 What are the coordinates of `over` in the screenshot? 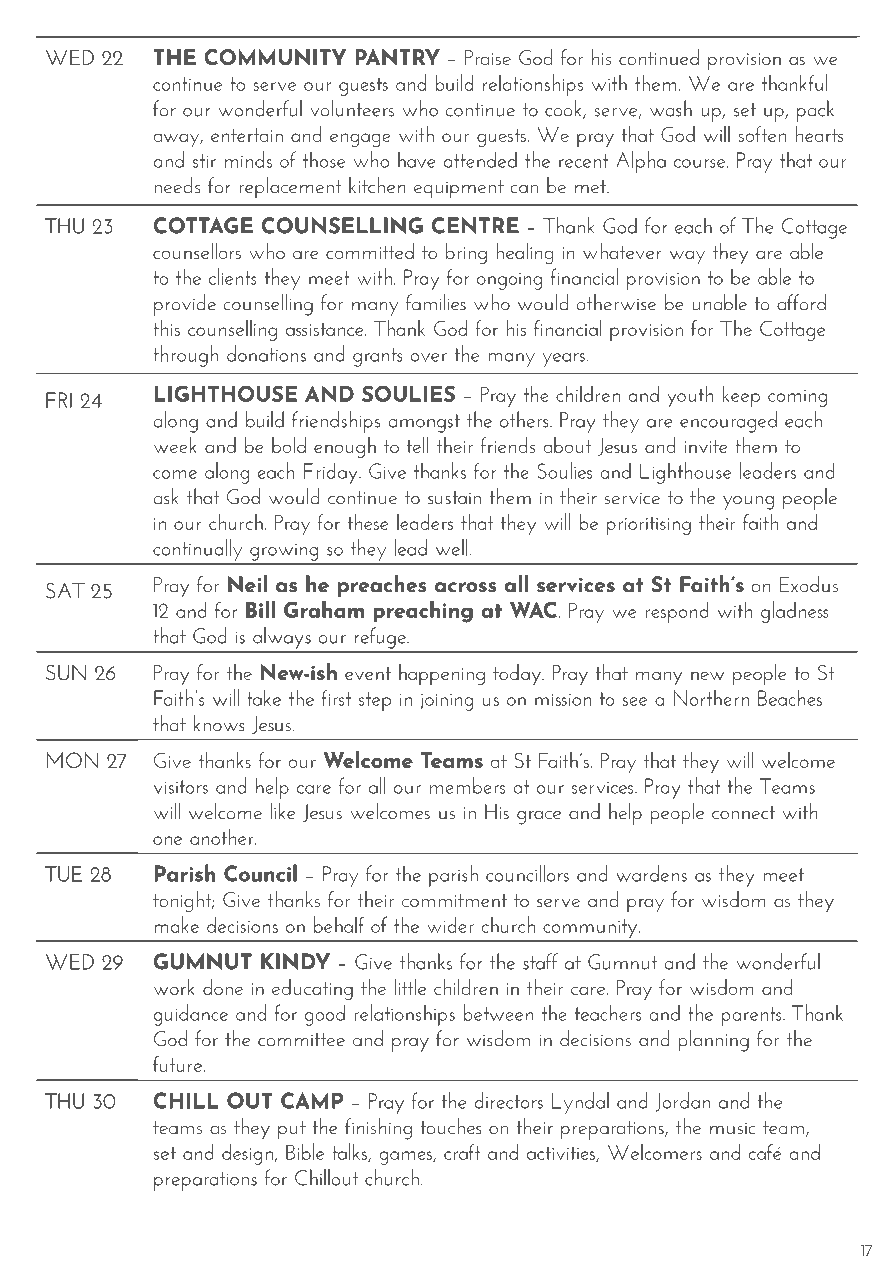 It's located at (428, 357).
